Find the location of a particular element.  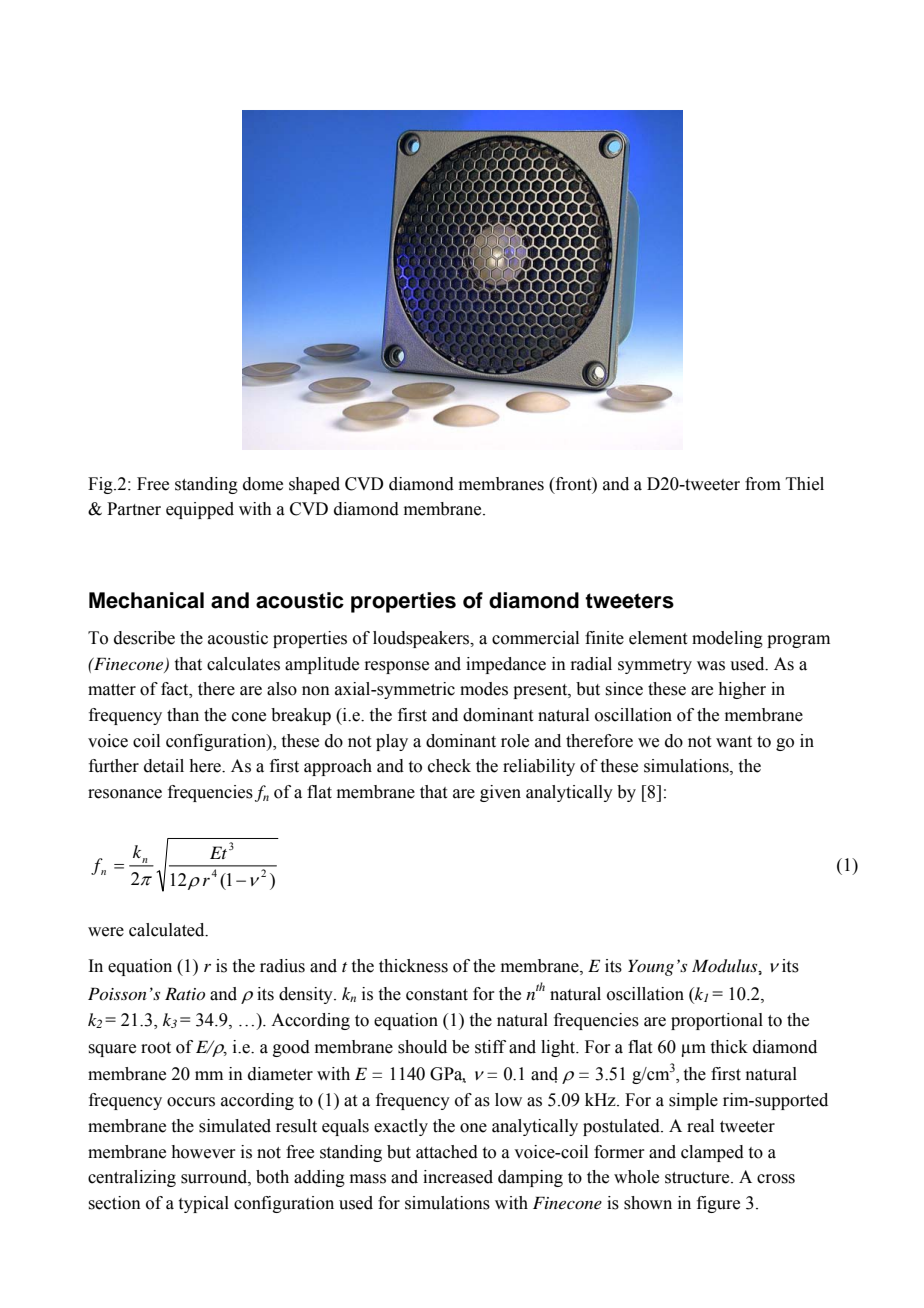

was is located at coordinates (711, 666).
